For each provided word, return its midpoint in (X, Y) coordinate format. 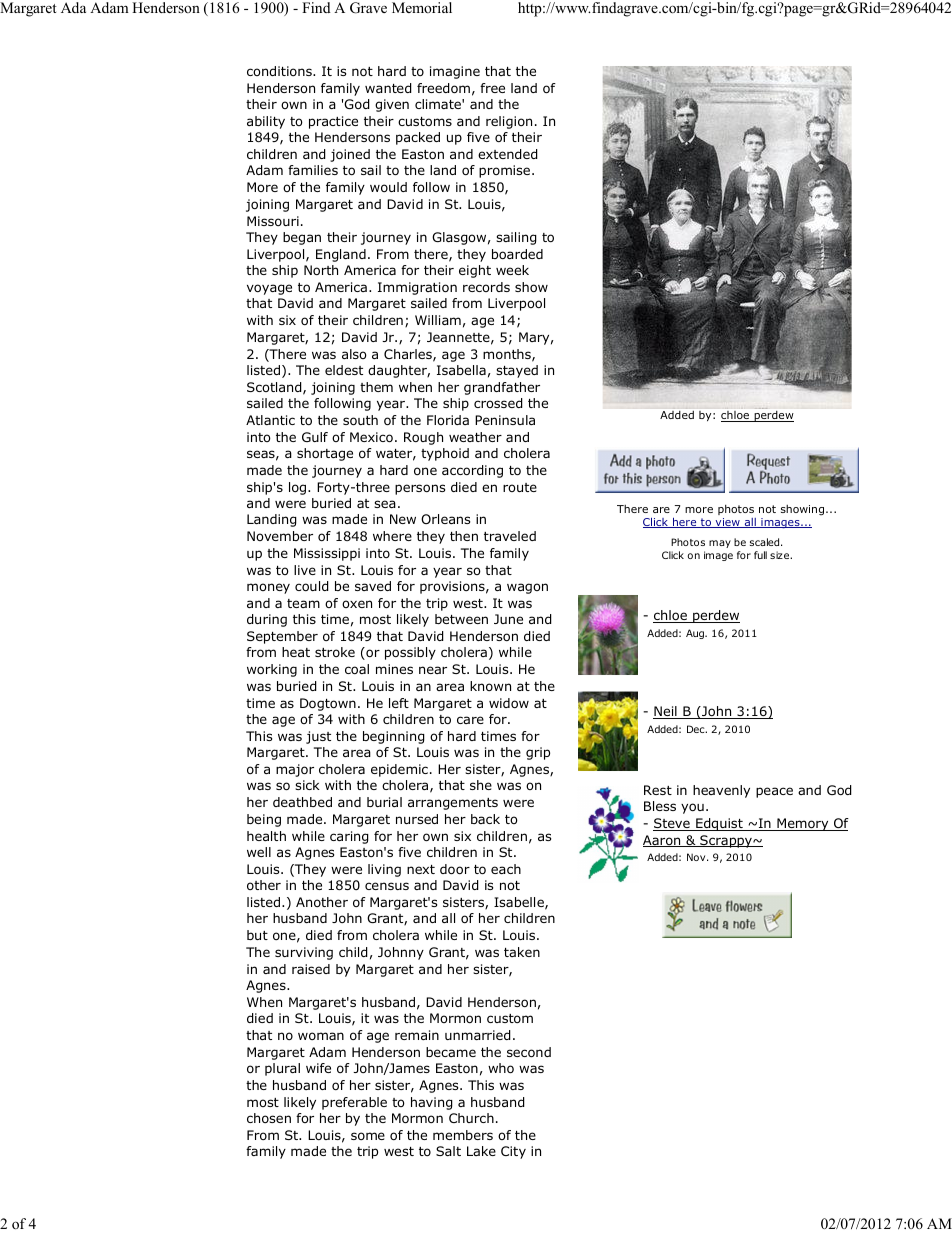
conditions (280, 71)
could (312, 586)
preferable (354, 1103)
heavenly (721, 791)
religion (509, 122)
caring (349, 837)
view (727, 523)
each (506, 869)
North (321, 270)
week (512, 270)
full (760, 555)
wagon (527, 588)
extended (508, 154)
